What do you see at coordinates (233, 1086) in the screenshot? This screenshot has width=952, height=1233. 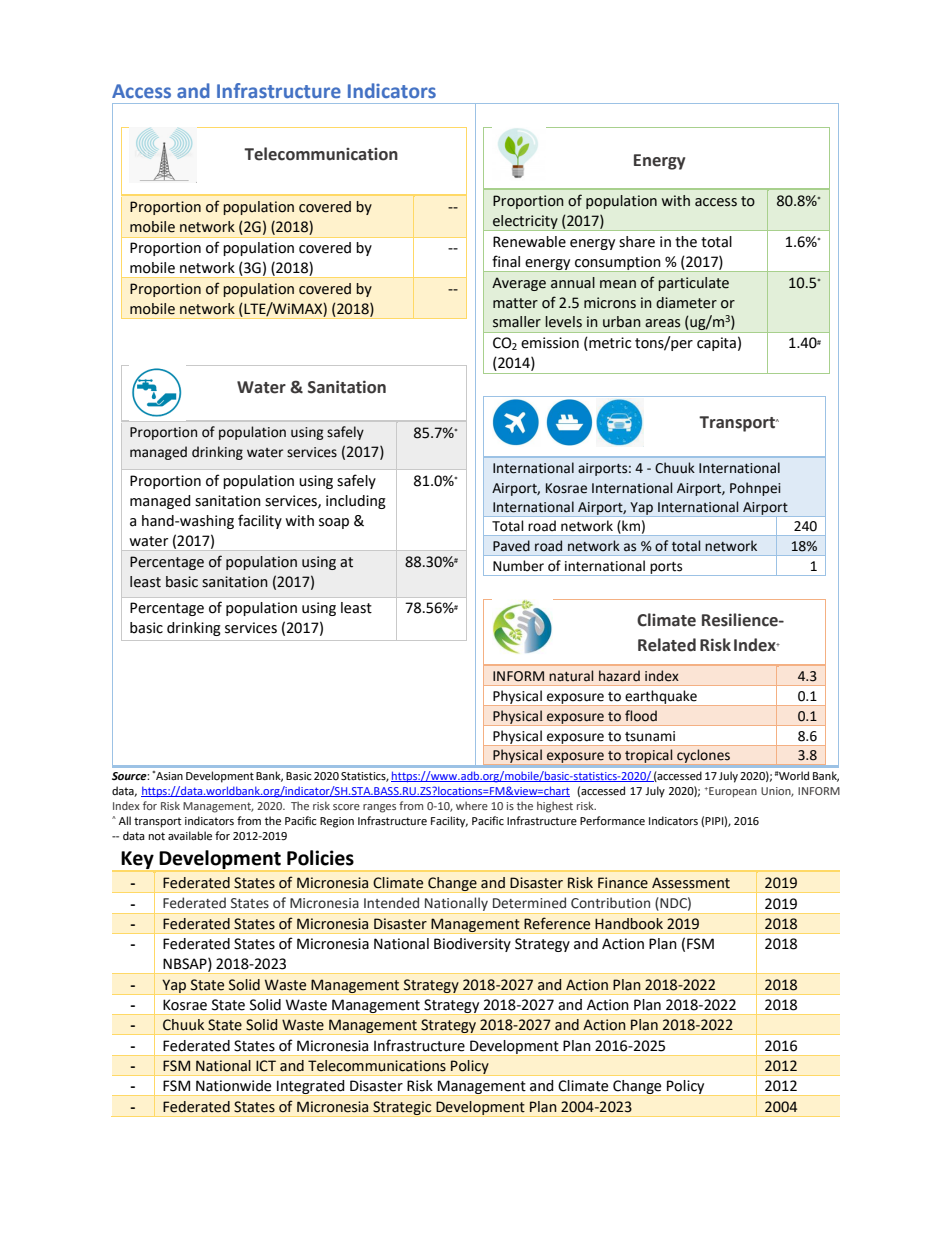 I see `Nationwide` at bounding box center [233, 1086].
